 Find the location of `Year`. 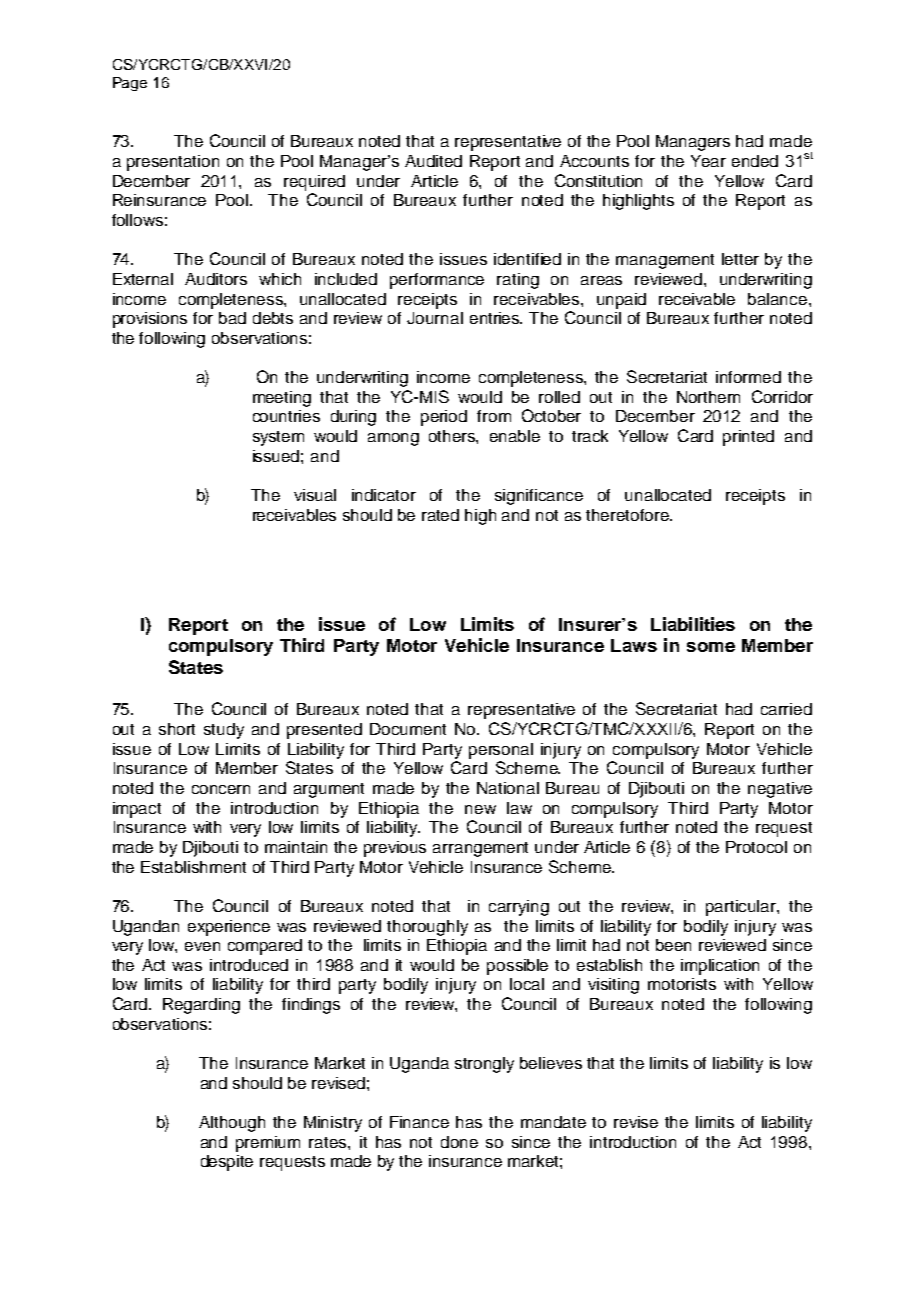

Year is located at coordinates (708, 161).
